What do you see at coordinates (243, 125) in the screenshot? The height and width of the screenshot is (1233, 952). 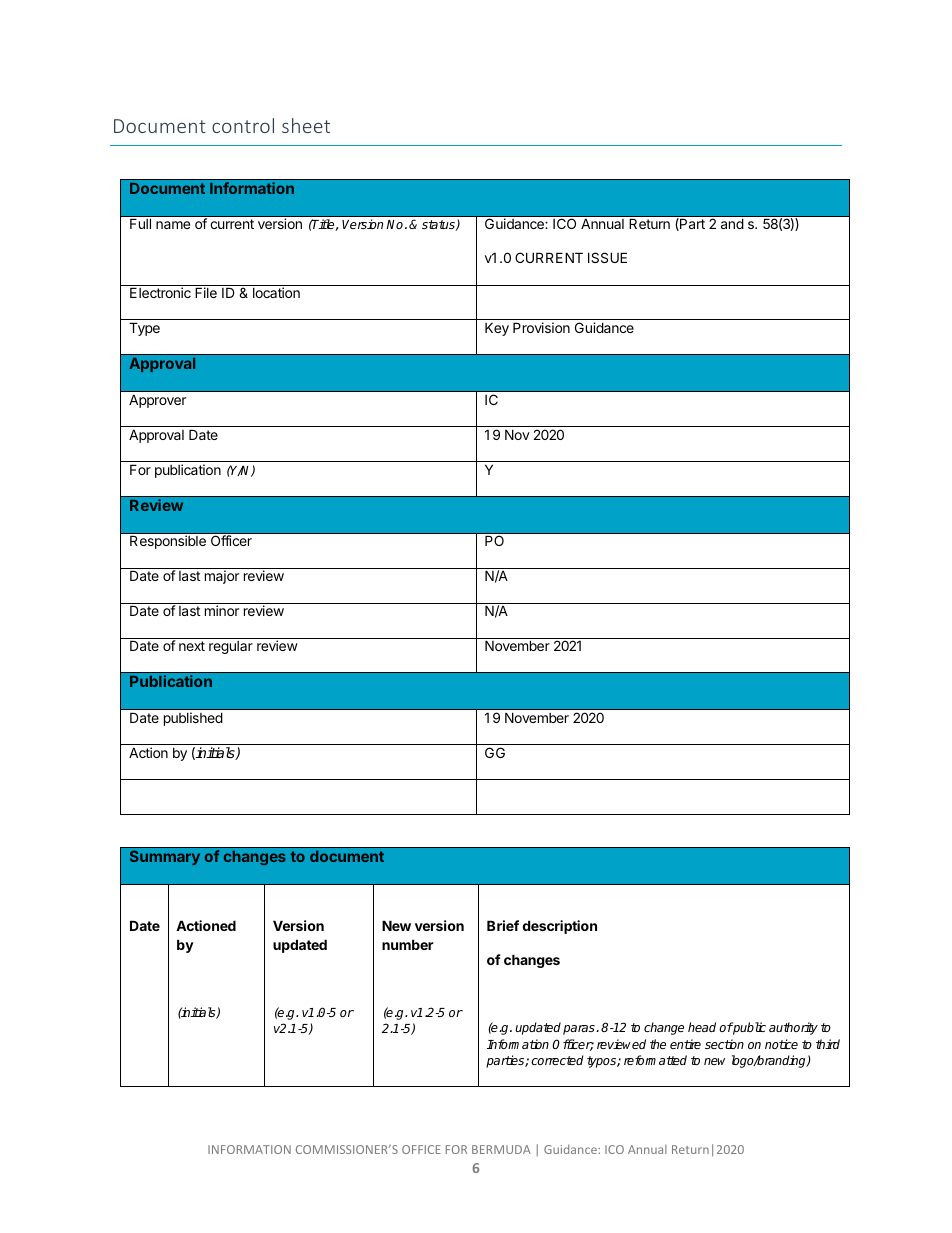 I see `control` at bounding box center [243, 125].
